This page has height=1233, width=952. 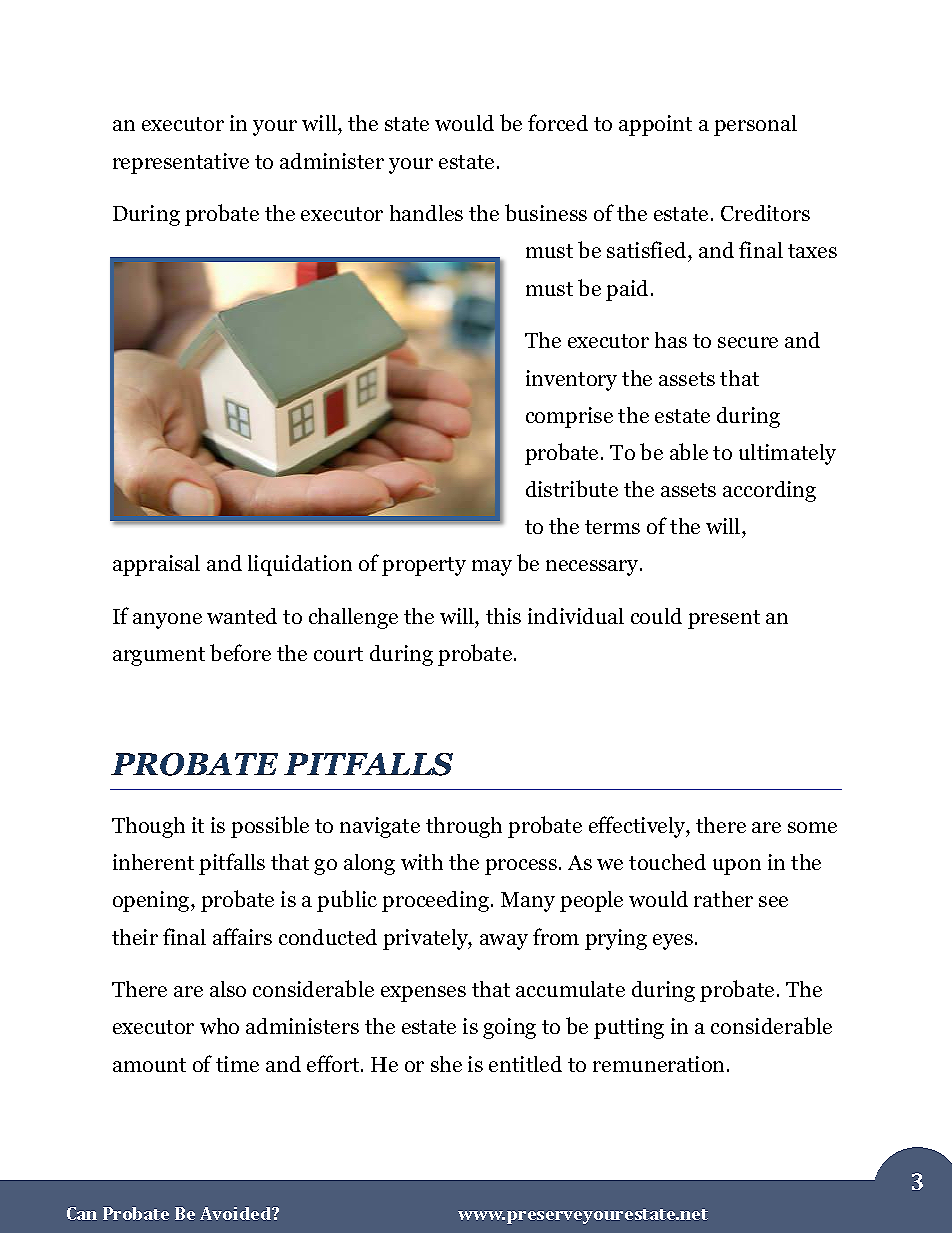 What do you see at coordinates (558, 122) in the page?
I see `forced` at bounding box center [558, 122].
